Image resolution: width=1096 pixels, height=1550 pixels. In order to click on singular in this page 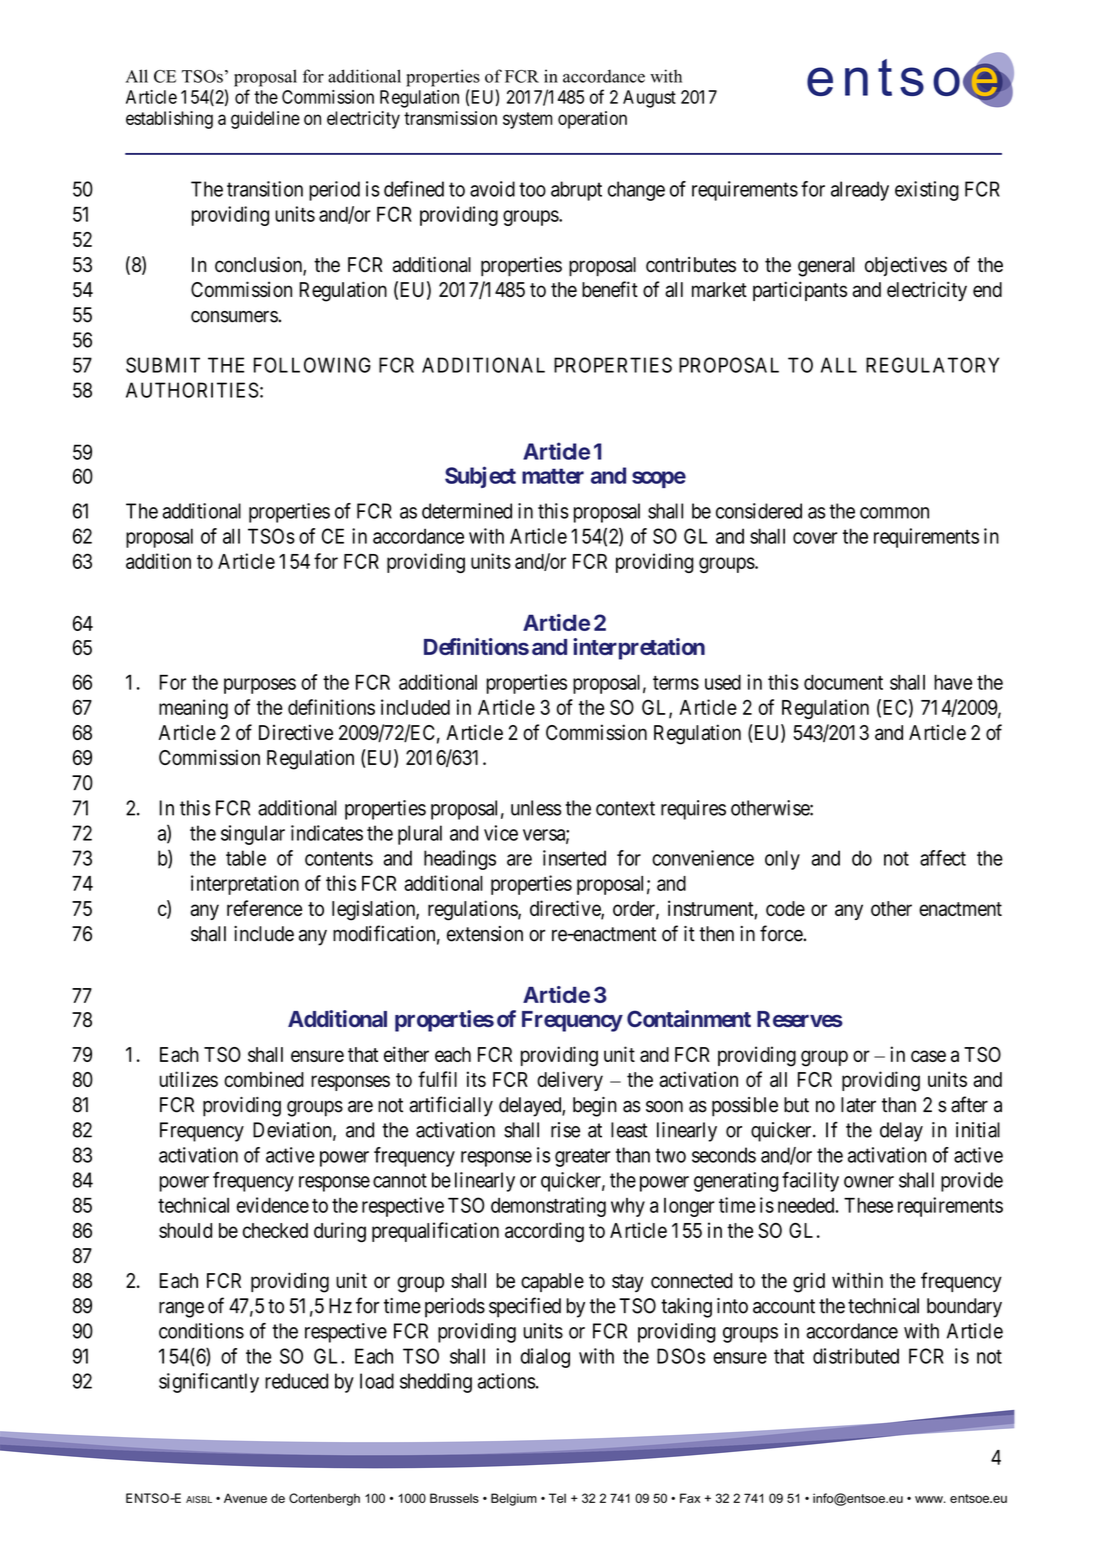, I will do `click(253, 835)`.
